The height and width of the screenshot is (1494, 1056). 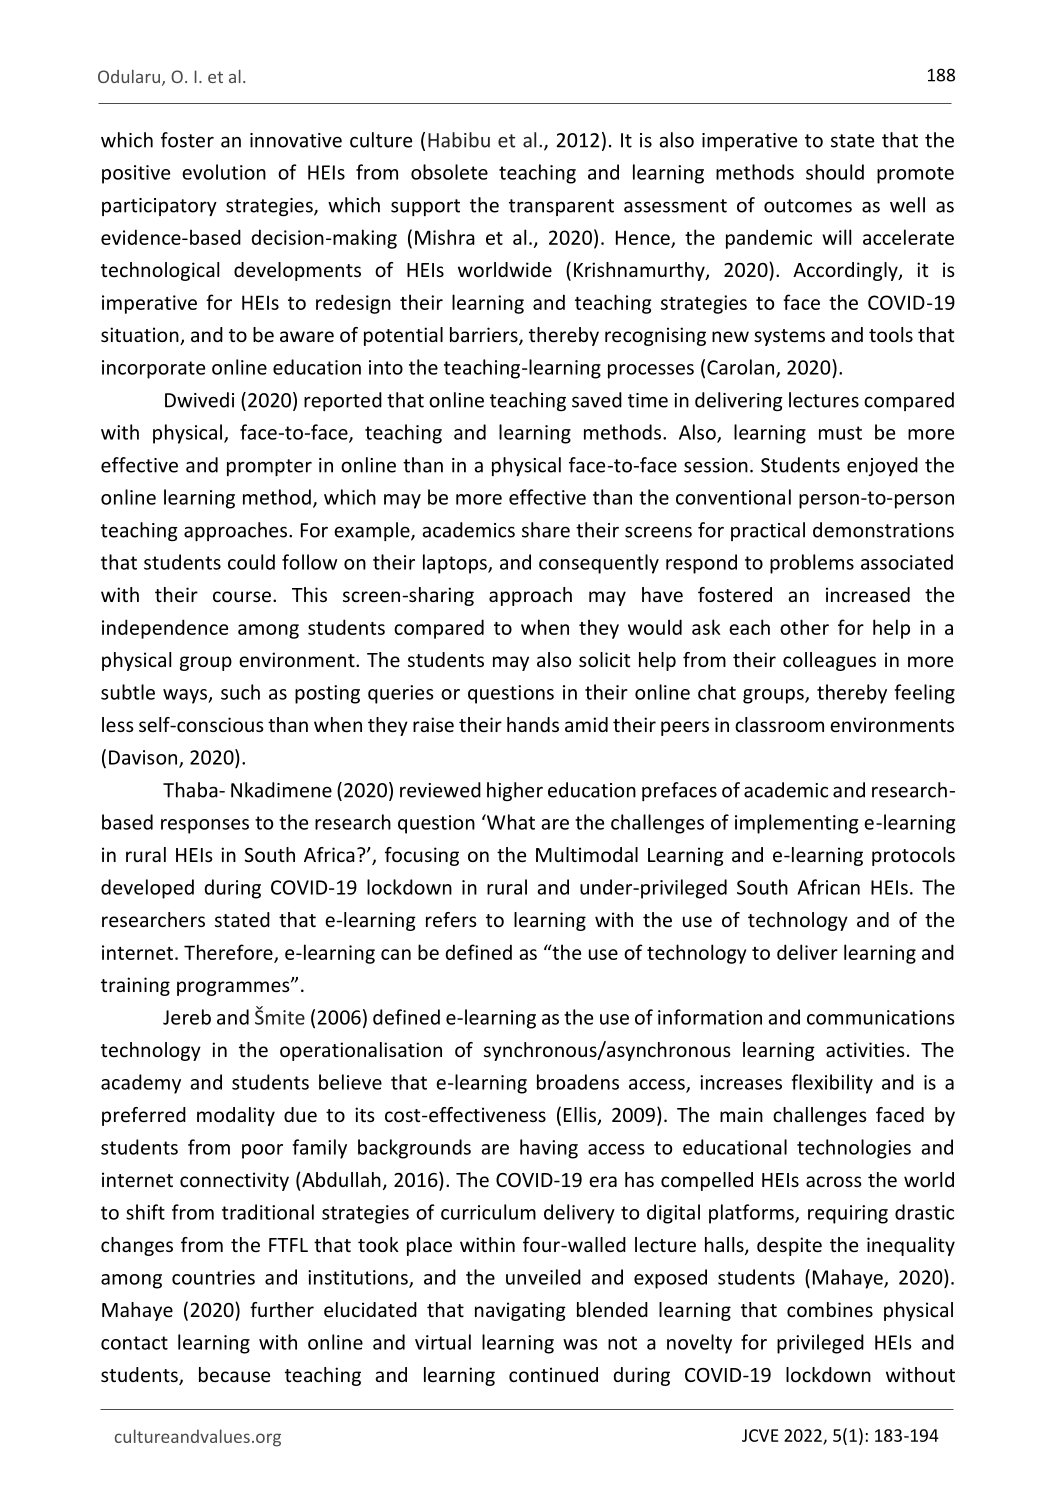 What do you see at coordinates (251, 562) in the screenshot?
I see `could` at bounding box center [251, 562].
